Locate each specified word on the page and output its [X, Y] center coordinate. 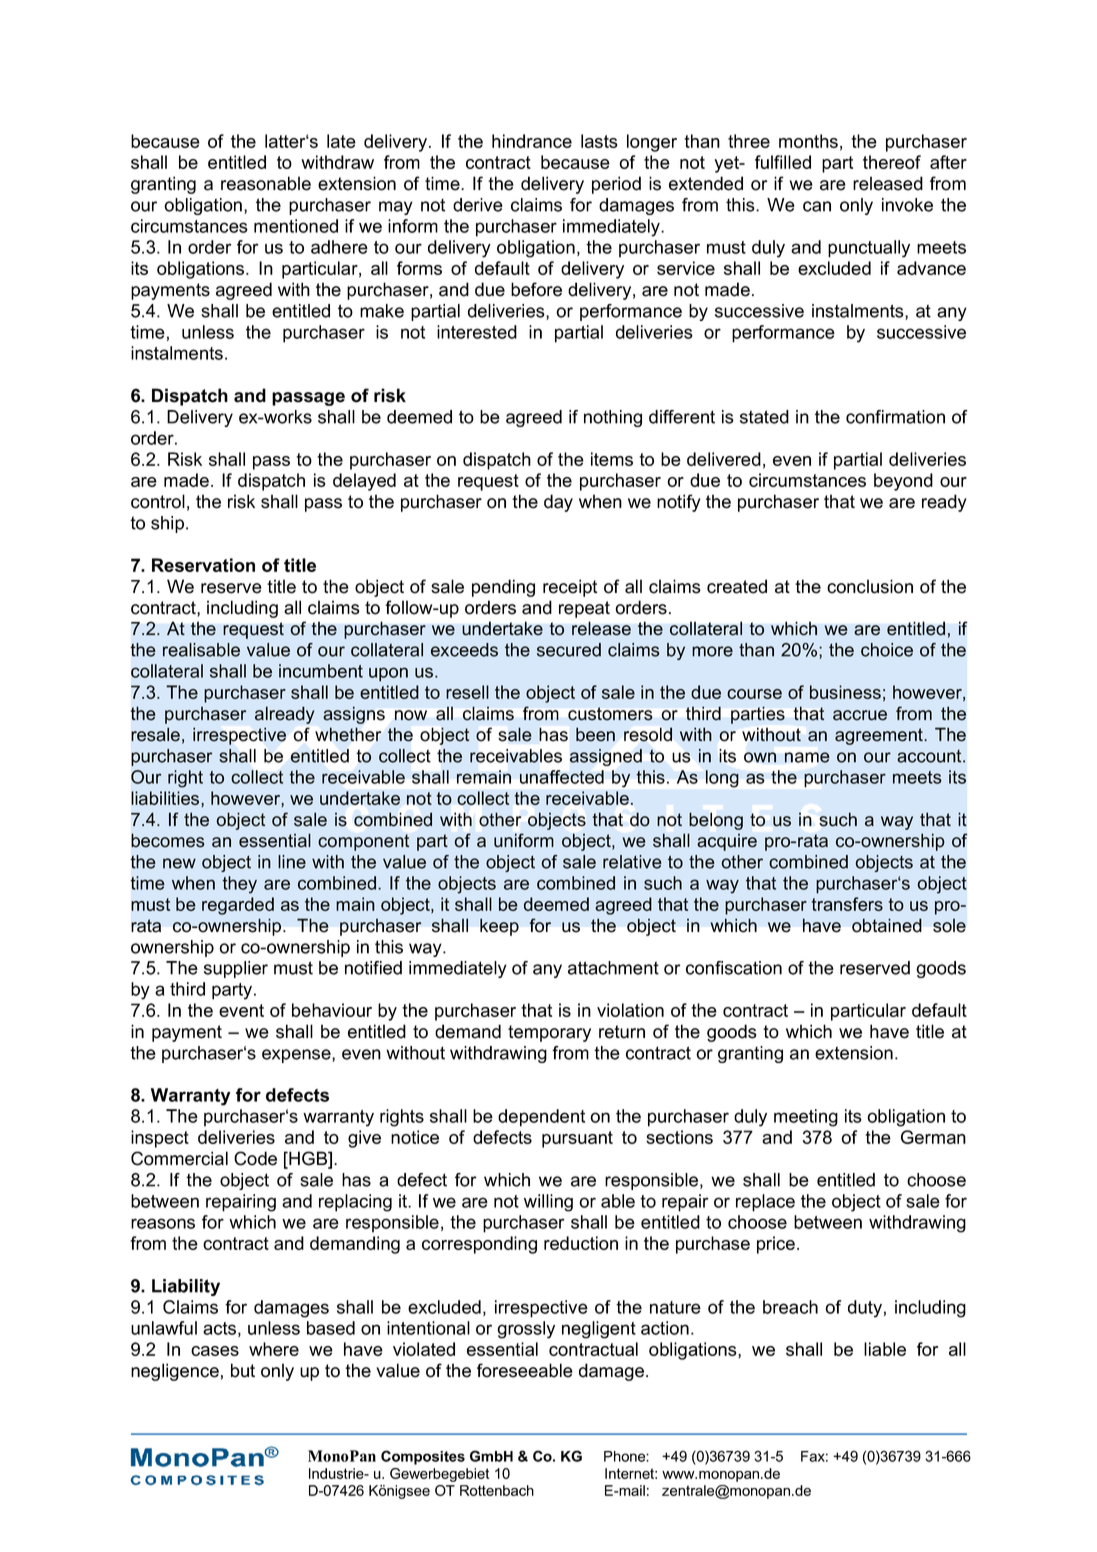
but [243, 1370]
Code [255, 1158]
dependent [541, 1118]
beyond [903, 482]
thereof [892, 162]
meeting [806, 1118]
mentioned [296, 226]
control [158, 501]
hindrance [532, 141]
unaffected [562, 777]
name [807, 757]
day [558, 503]
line [292, 862]
